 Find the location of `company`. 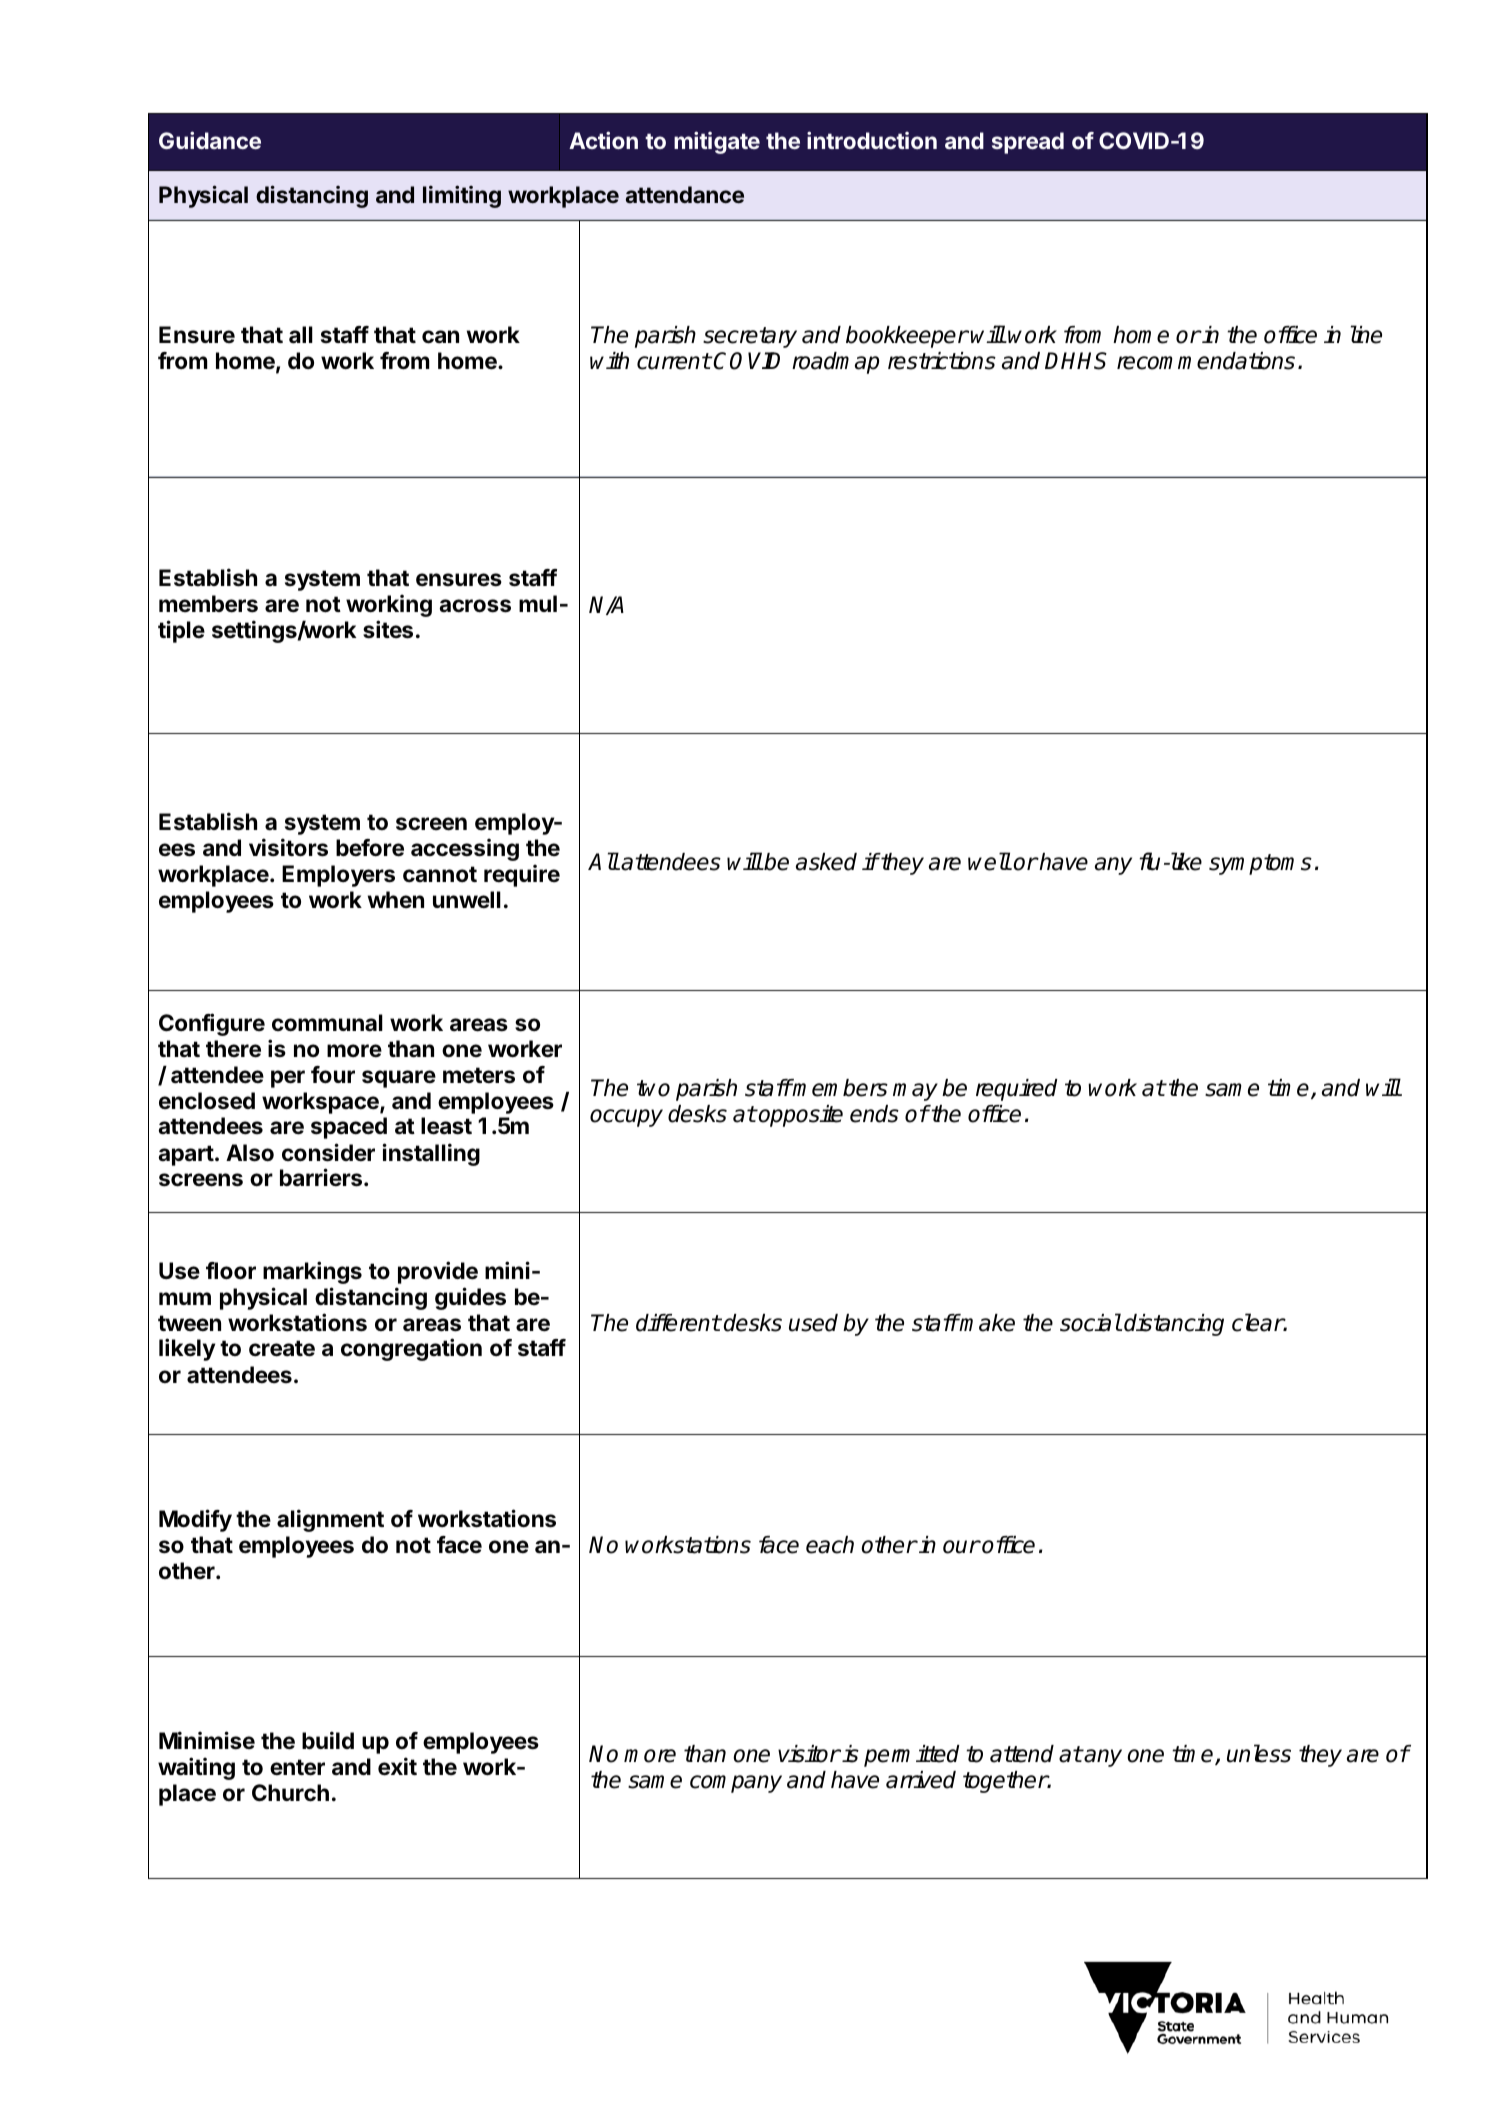

company is located at coordinates (736, 1784).
